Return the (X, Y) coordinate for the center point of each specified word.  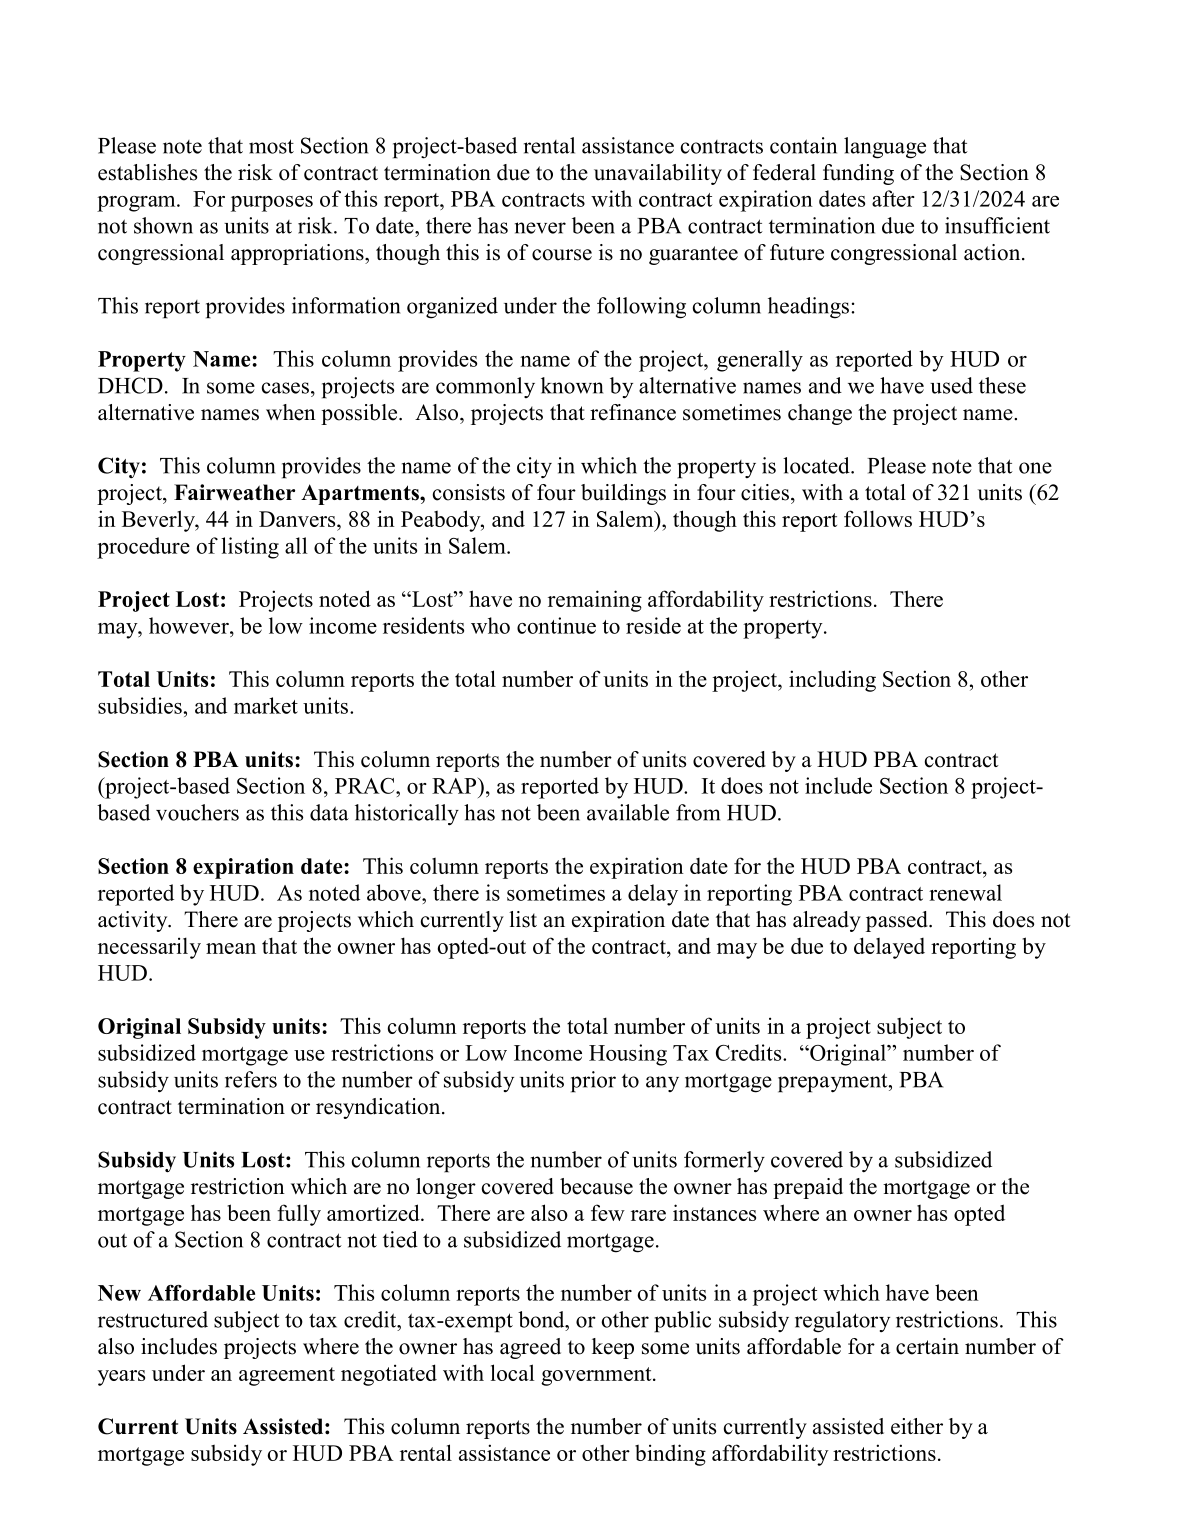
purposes (272, 204)
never (540, 228)
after (893, 198)
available (628, 812)
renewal (965, 892)
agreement (287, 1376)
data (329, 812)
